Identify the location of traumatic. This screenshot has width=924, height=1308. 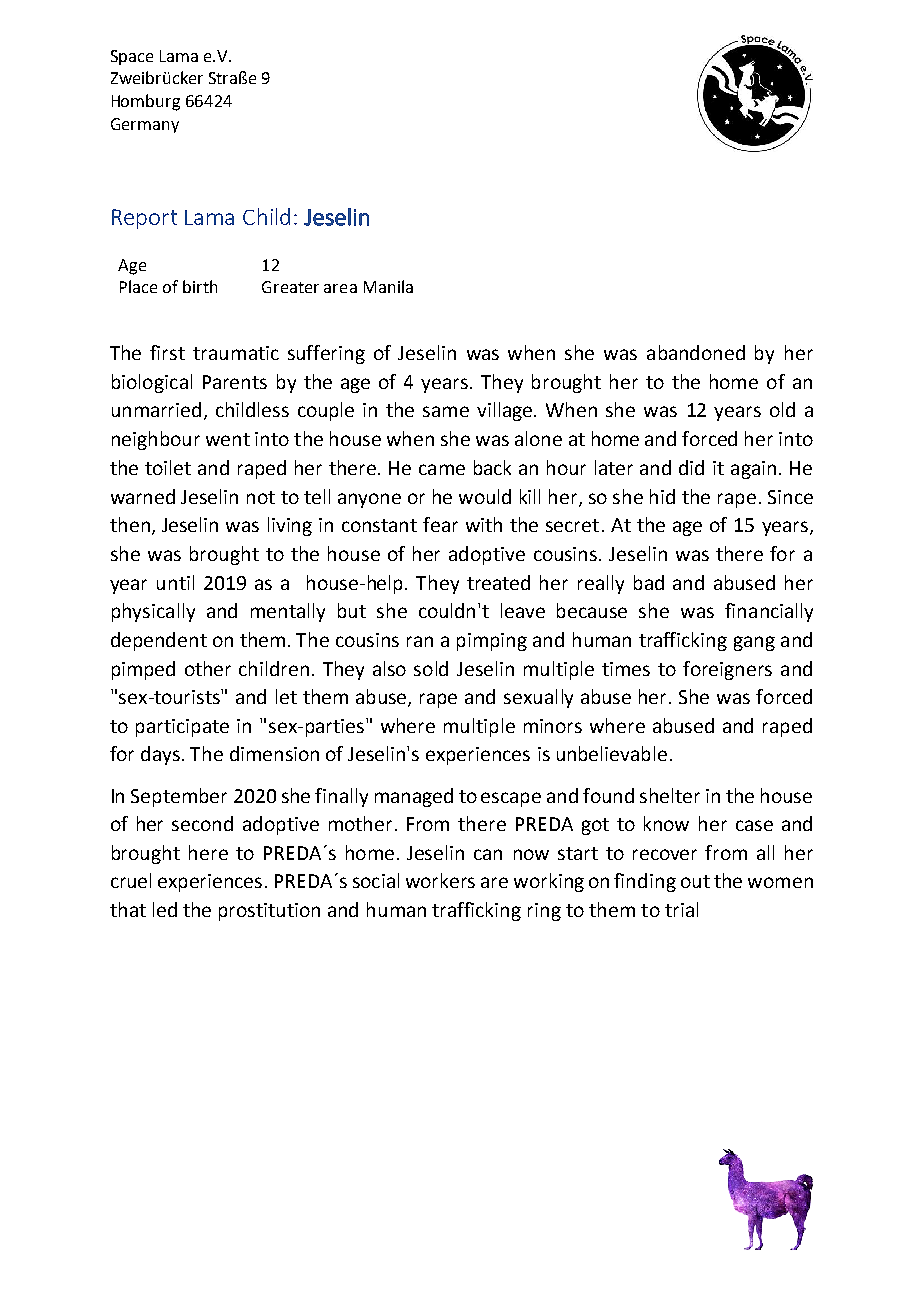
(236, 353).
